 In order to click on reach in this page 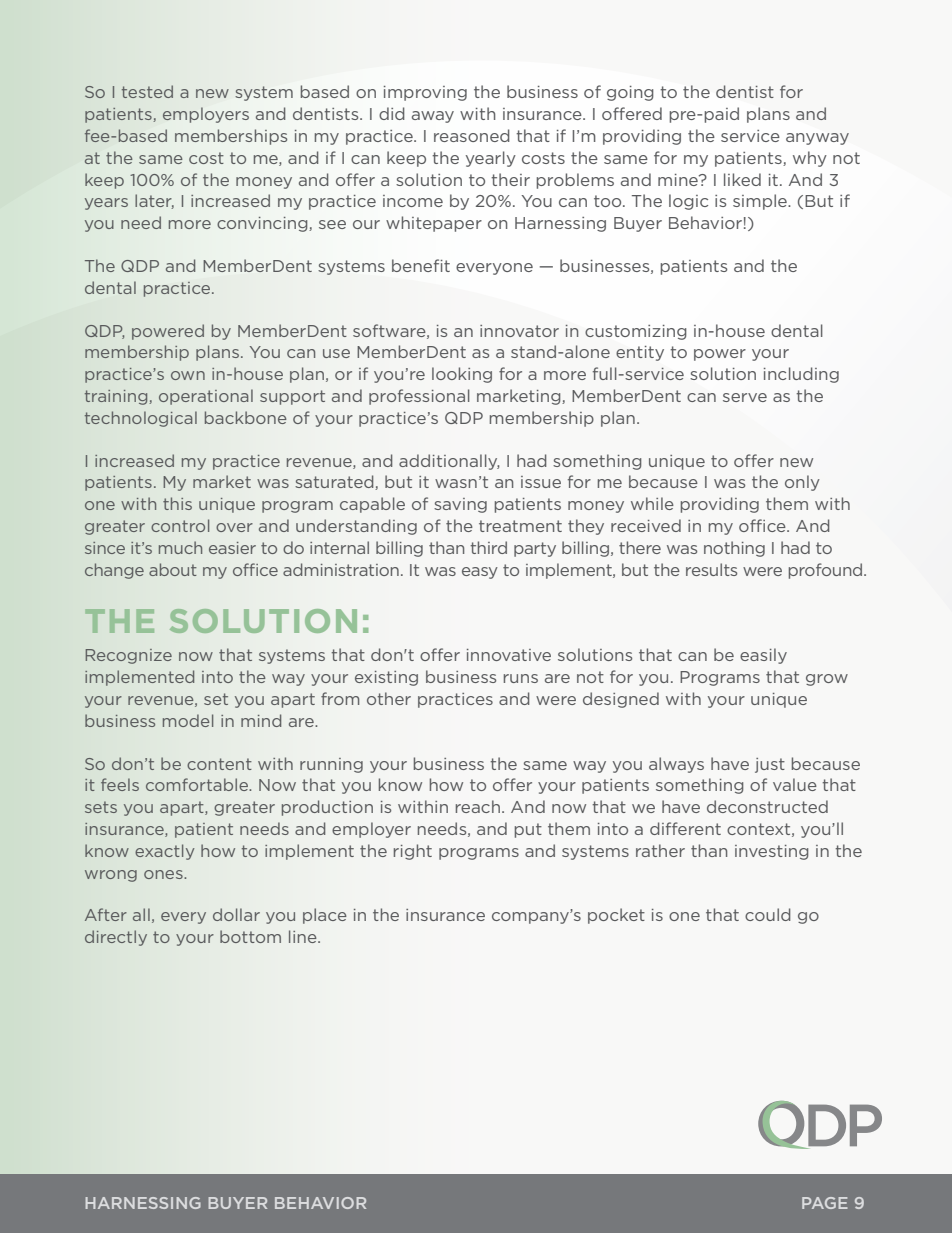, I will do `click(478, 806)`.
